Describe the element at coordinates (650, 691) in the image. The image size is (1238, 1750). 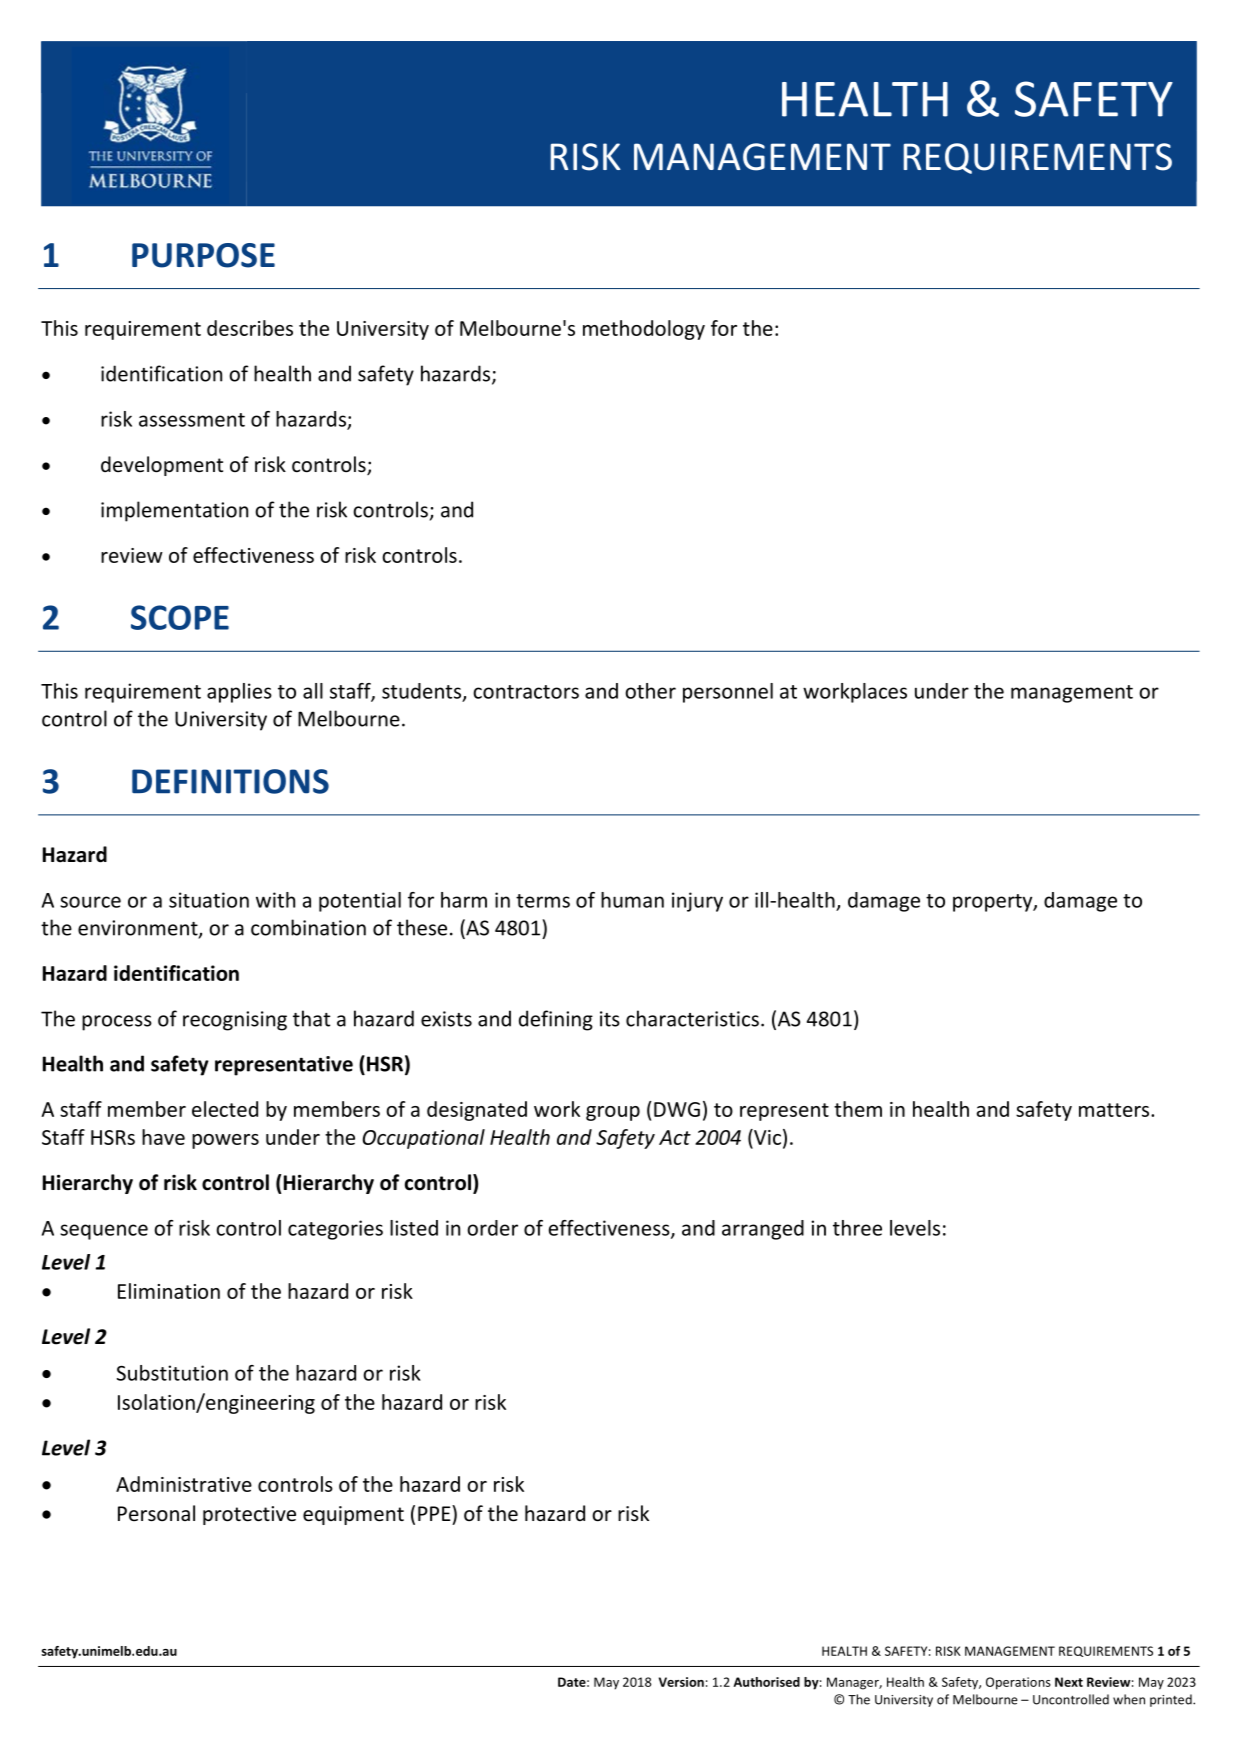
I see `other` at that location.
